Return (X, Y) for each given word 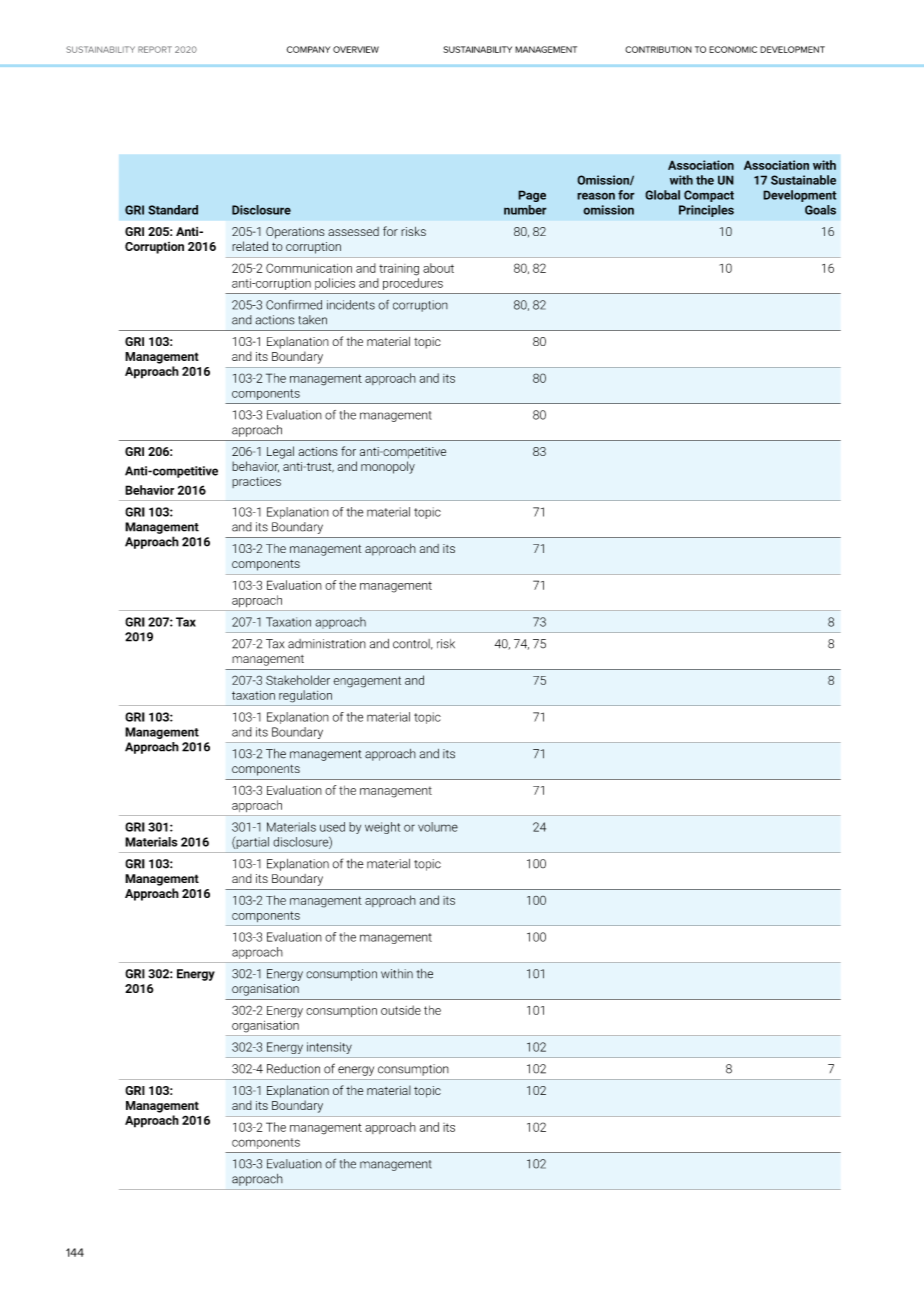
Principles (706, 211)
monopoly (388, 467)
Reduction (293, 1069)
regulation (305, 696)
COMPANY (308, 49)
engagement (367, 682)
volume (438, 827)
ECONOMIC (733, 49)
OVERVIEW (356, 49)
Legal (280, 452)
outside (401, 1010)
